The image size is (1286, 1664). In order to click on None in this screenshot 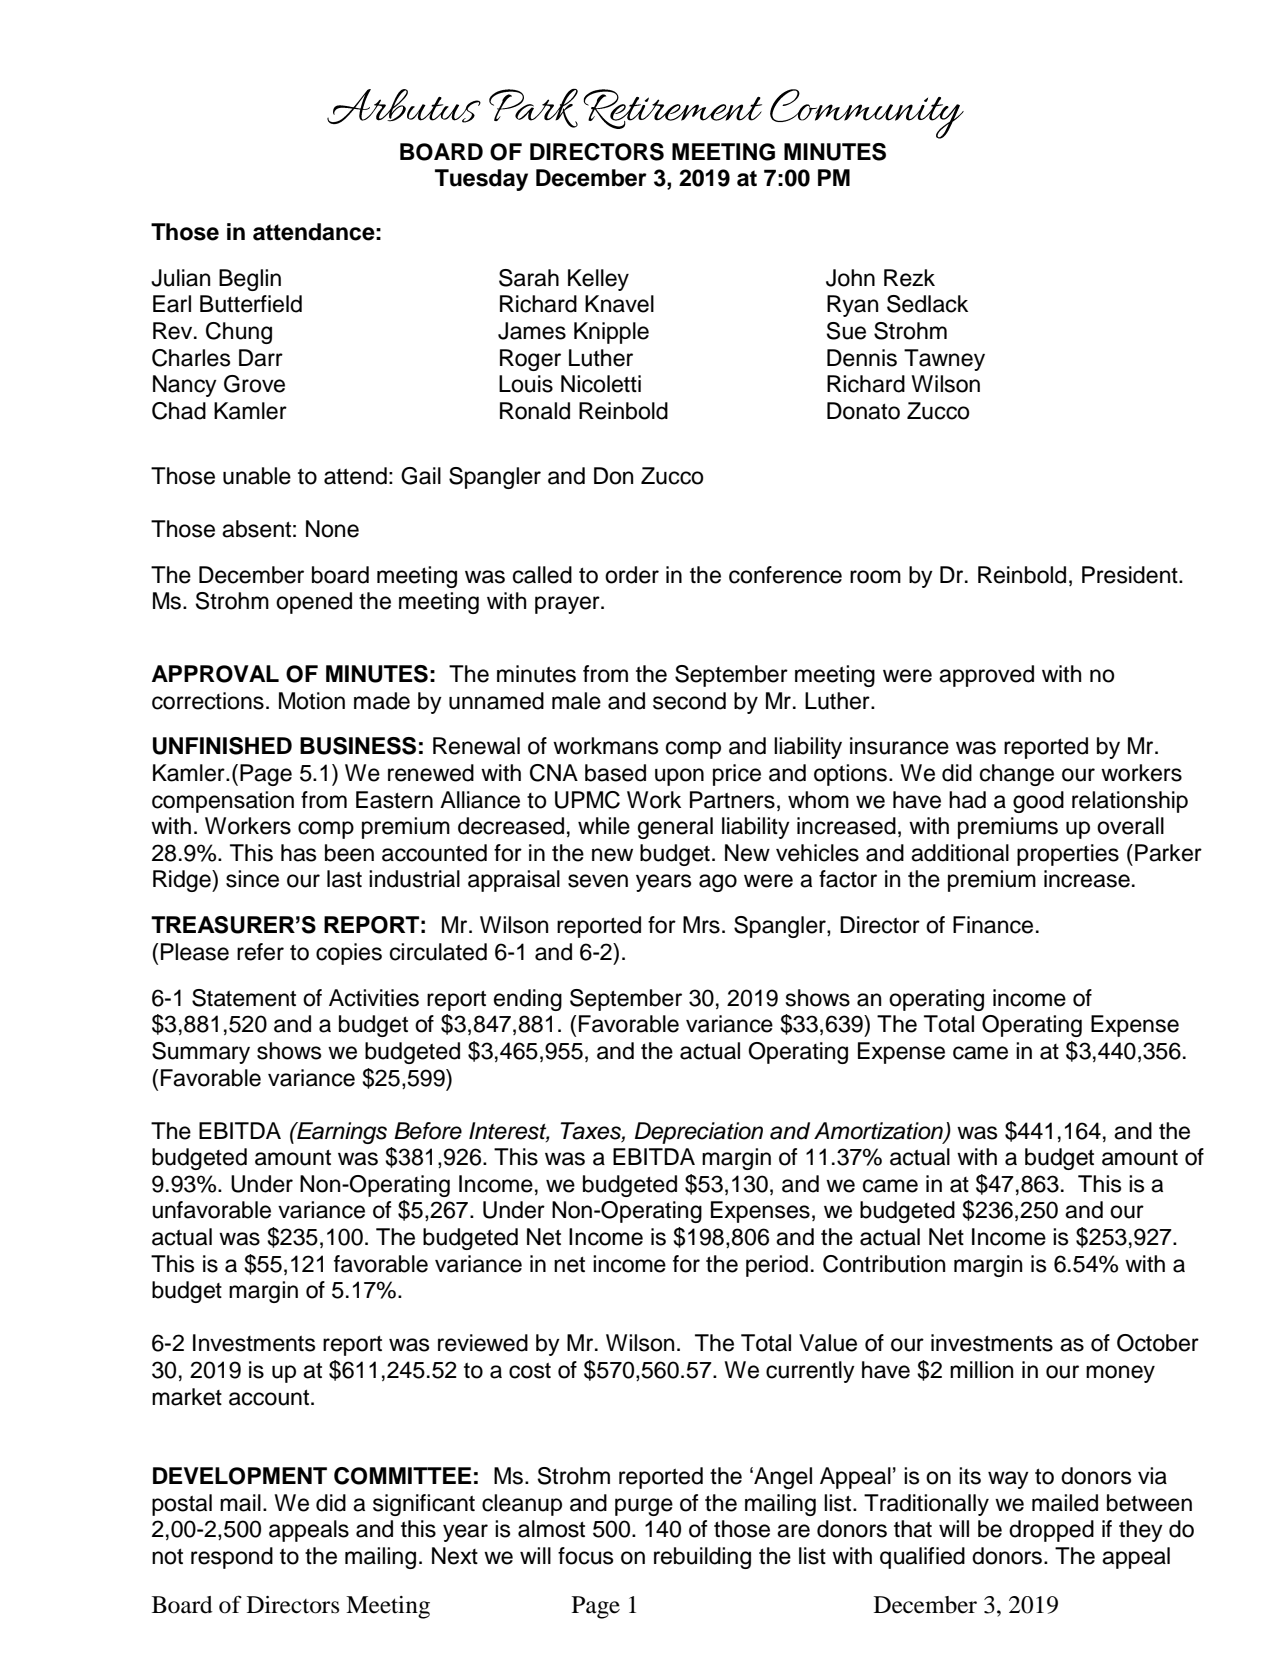, I will do `click(332, 529)`.
